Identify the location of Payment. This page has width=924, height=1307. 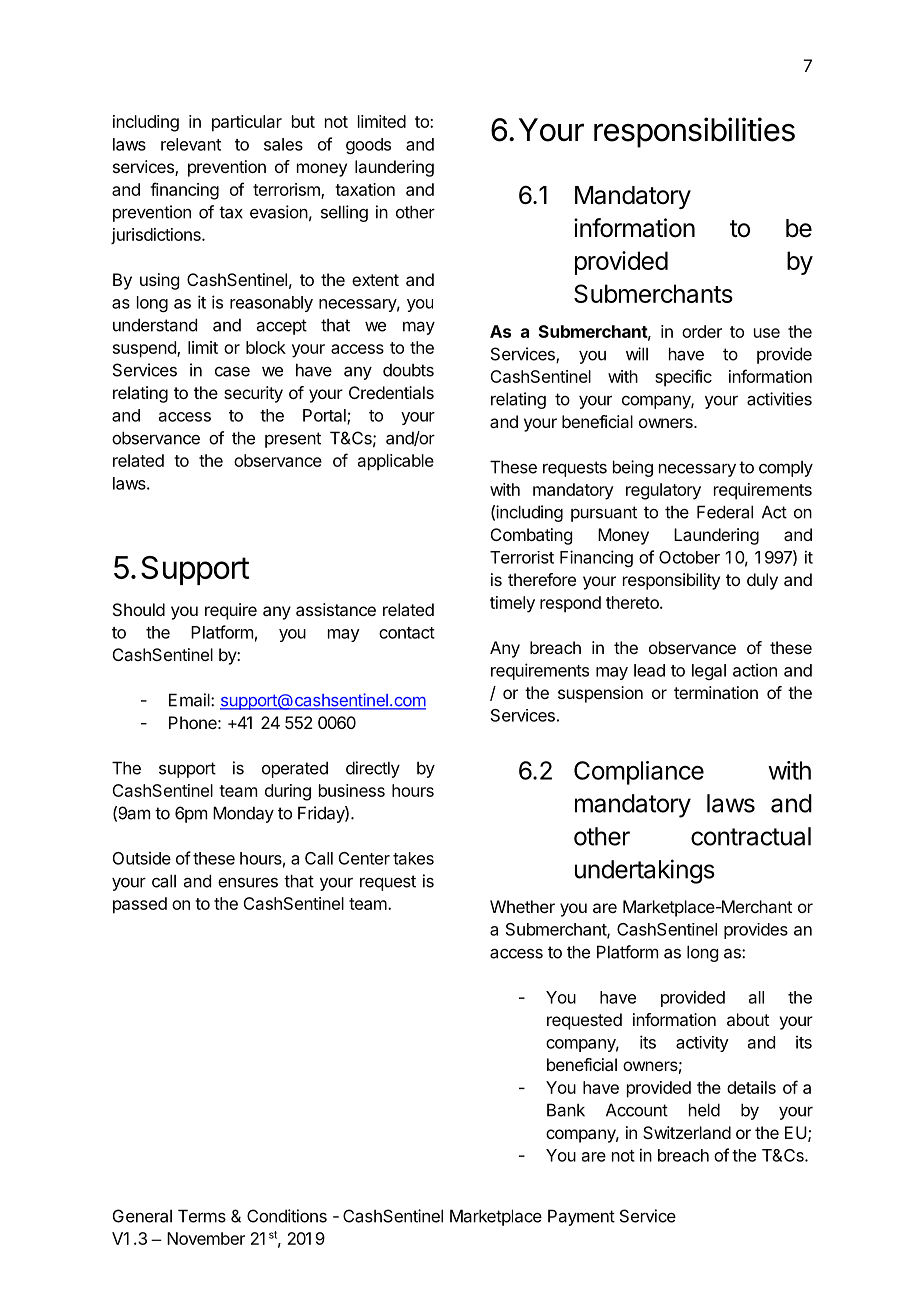
(581, 1217).
